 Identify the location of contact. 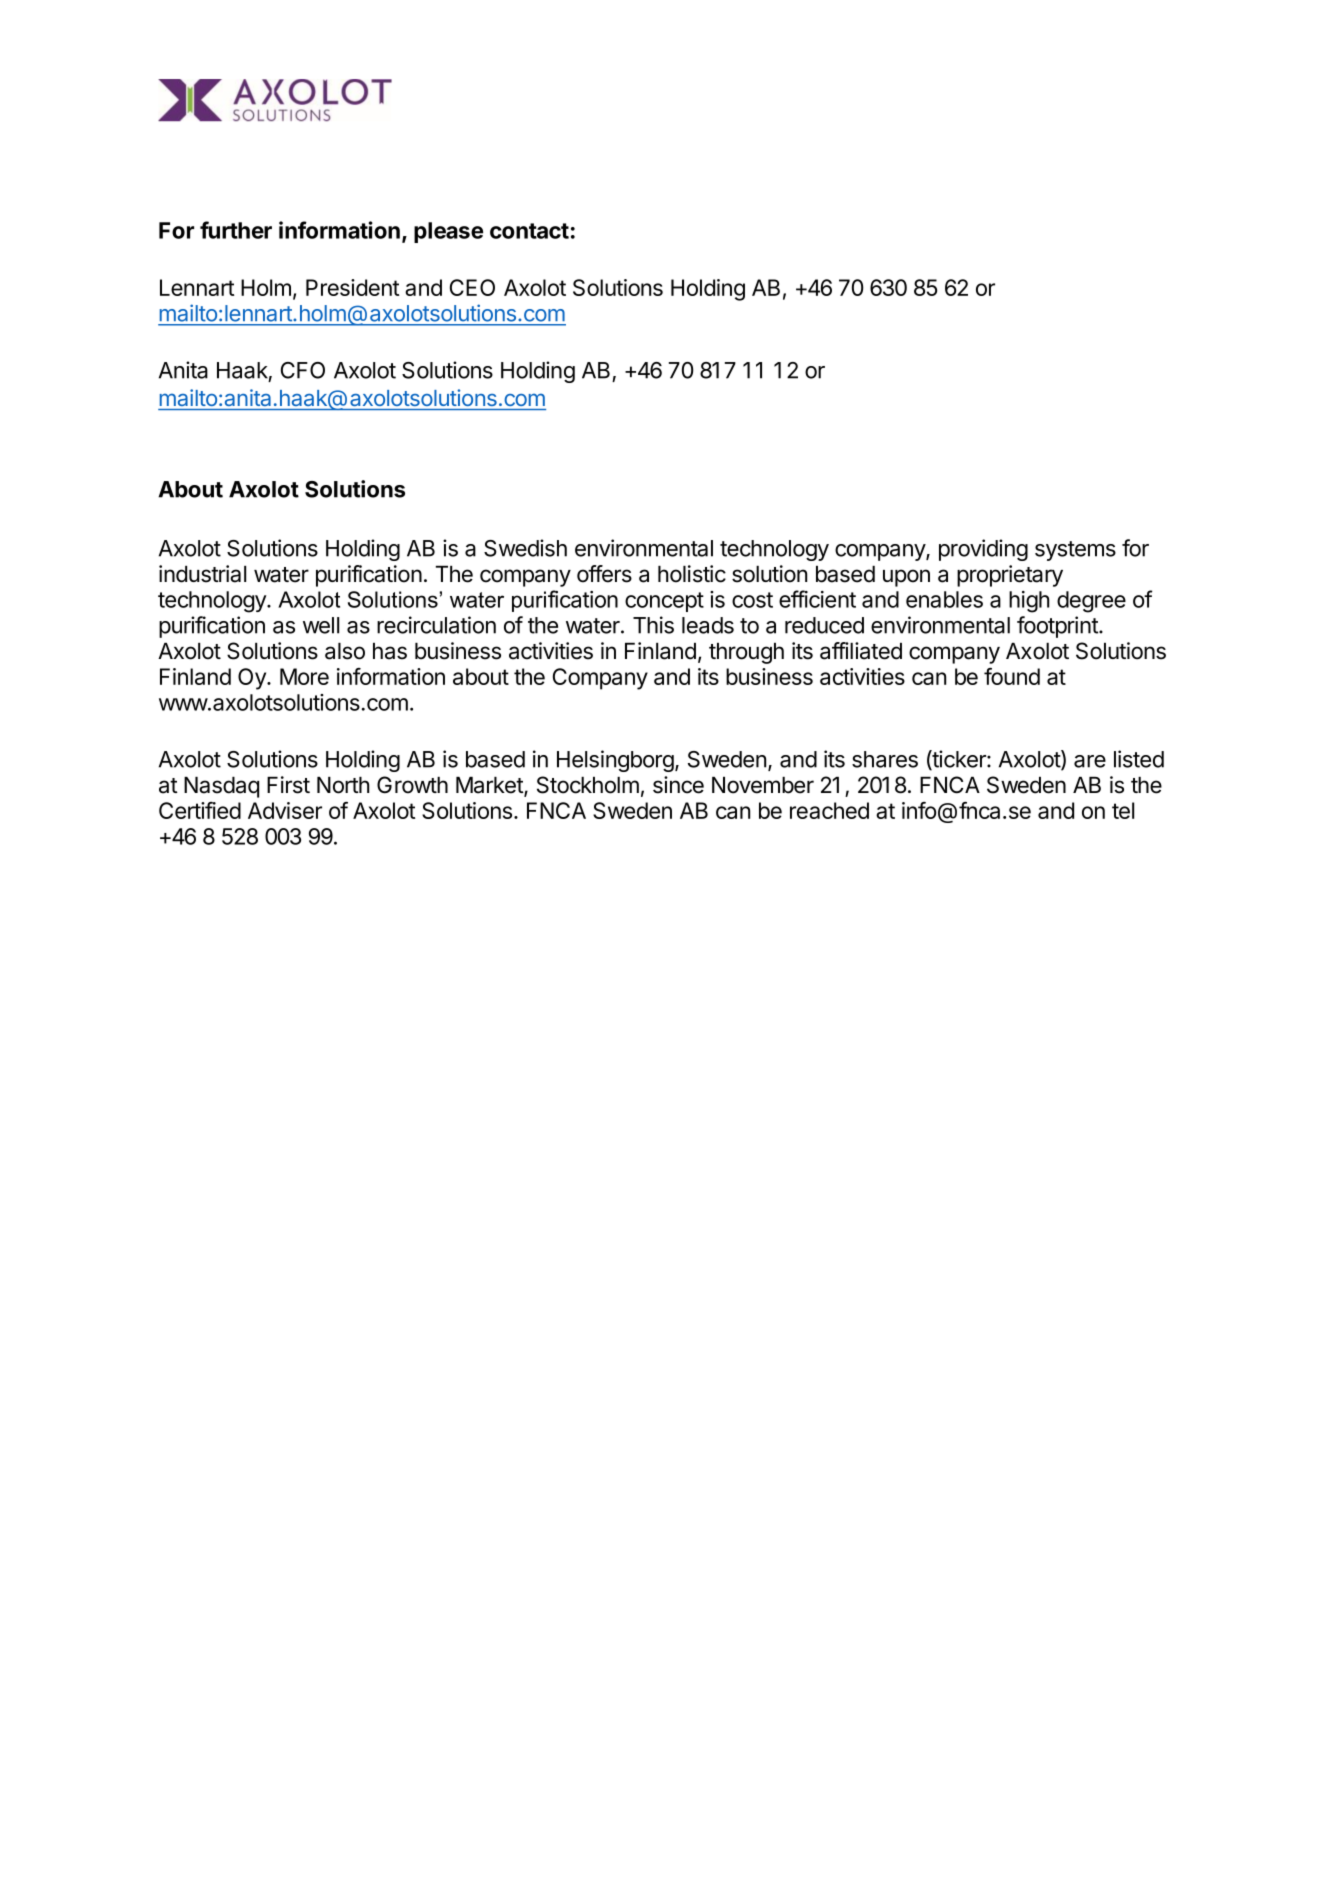
(529, 231).
